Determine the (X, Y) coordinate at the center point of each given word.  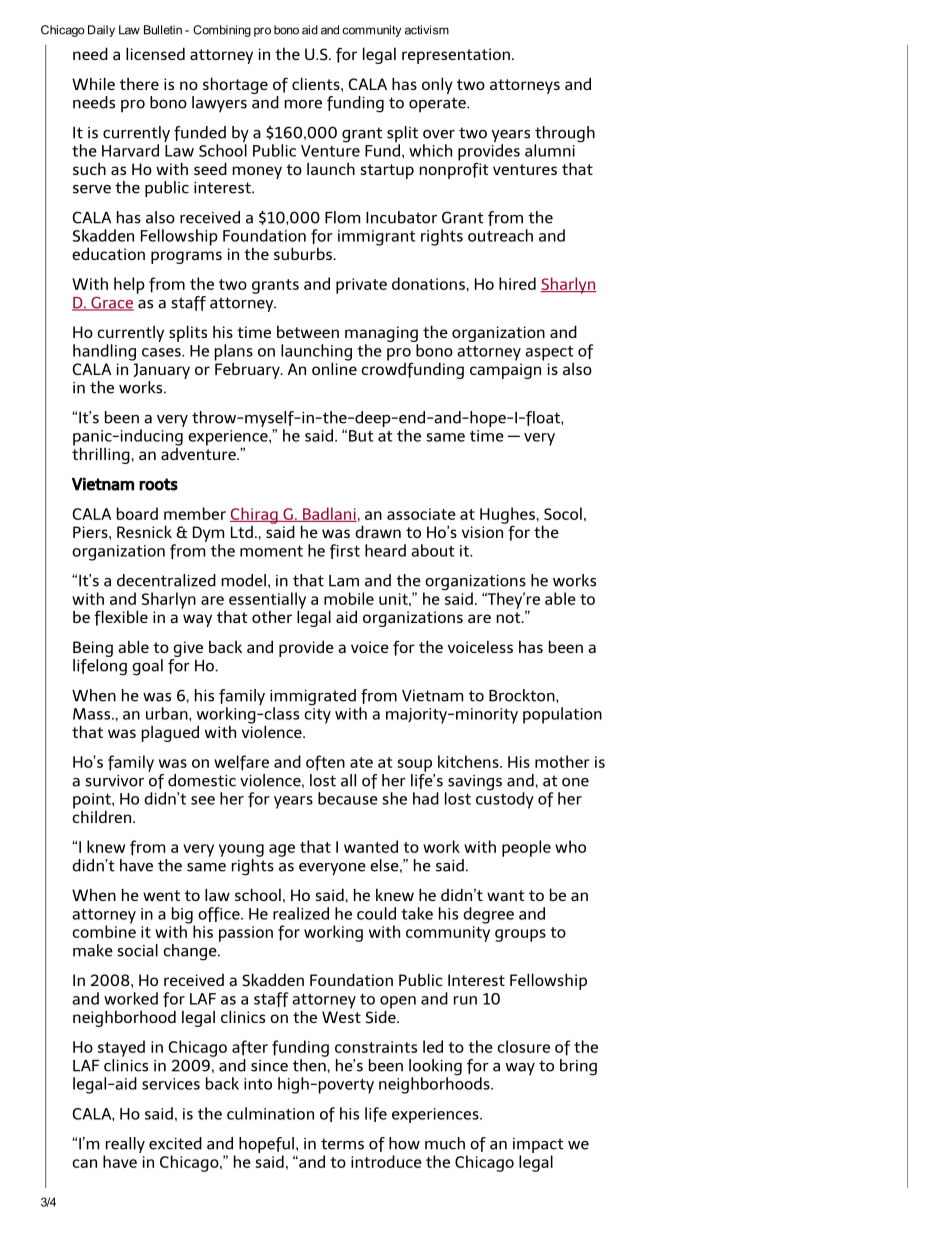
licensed (155, 53)
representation (456, 56)
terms (342, 1144)
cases (162, 352)
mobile (349, 598)
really (124, 1146)
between (308, 332)
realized (301, 913)
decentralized (166, 580)
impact (538, 1147)
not (510, 617)
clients (317, 83)
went (161, 895)
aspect (549, 353)
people (526, 848)
